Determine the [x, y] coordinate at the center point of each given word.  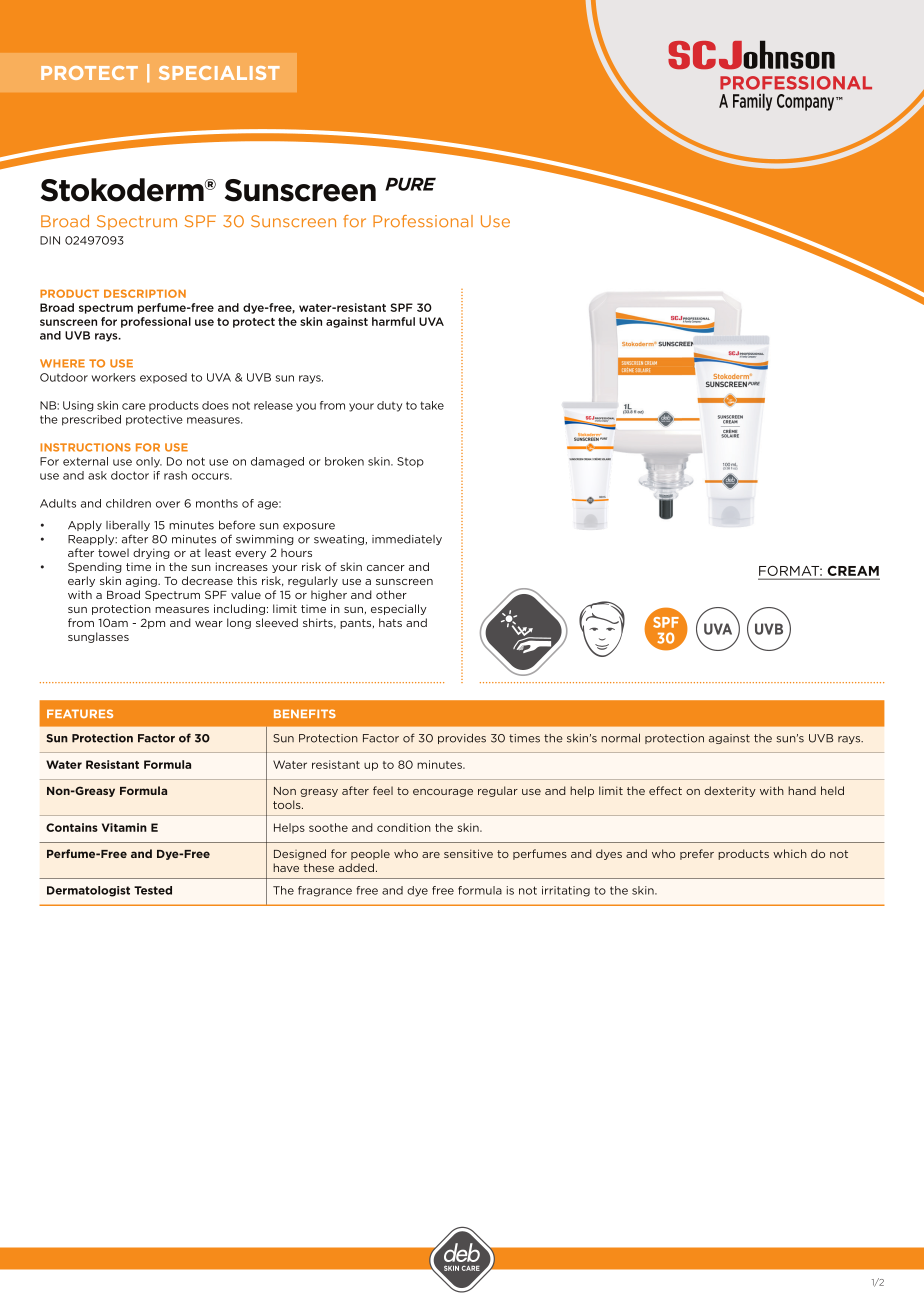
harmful [393, 321]
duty [389, 406]
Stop [410, 462]
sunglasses [98, 637]
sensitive [468, 853]
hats [390, 622]
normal [620, 738]
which [790, 853]
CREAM [852, 572]
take [432, 405]
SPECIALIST [219, 73]
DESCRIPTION [145, 293]
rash [175, 475]
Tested [153, 890]
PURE [410, 184]
